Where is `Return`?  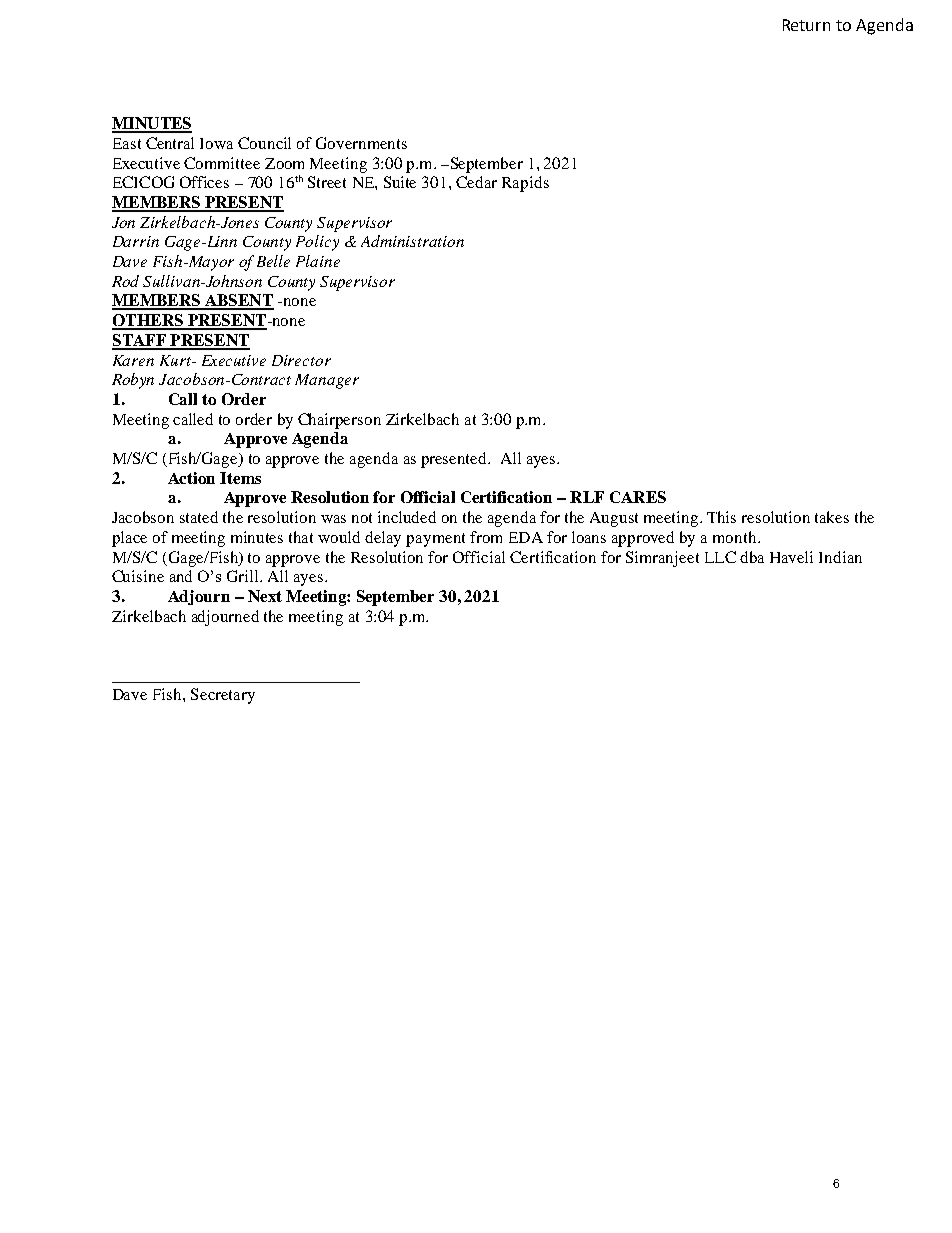
Return is located at coordinates (806, 25).
